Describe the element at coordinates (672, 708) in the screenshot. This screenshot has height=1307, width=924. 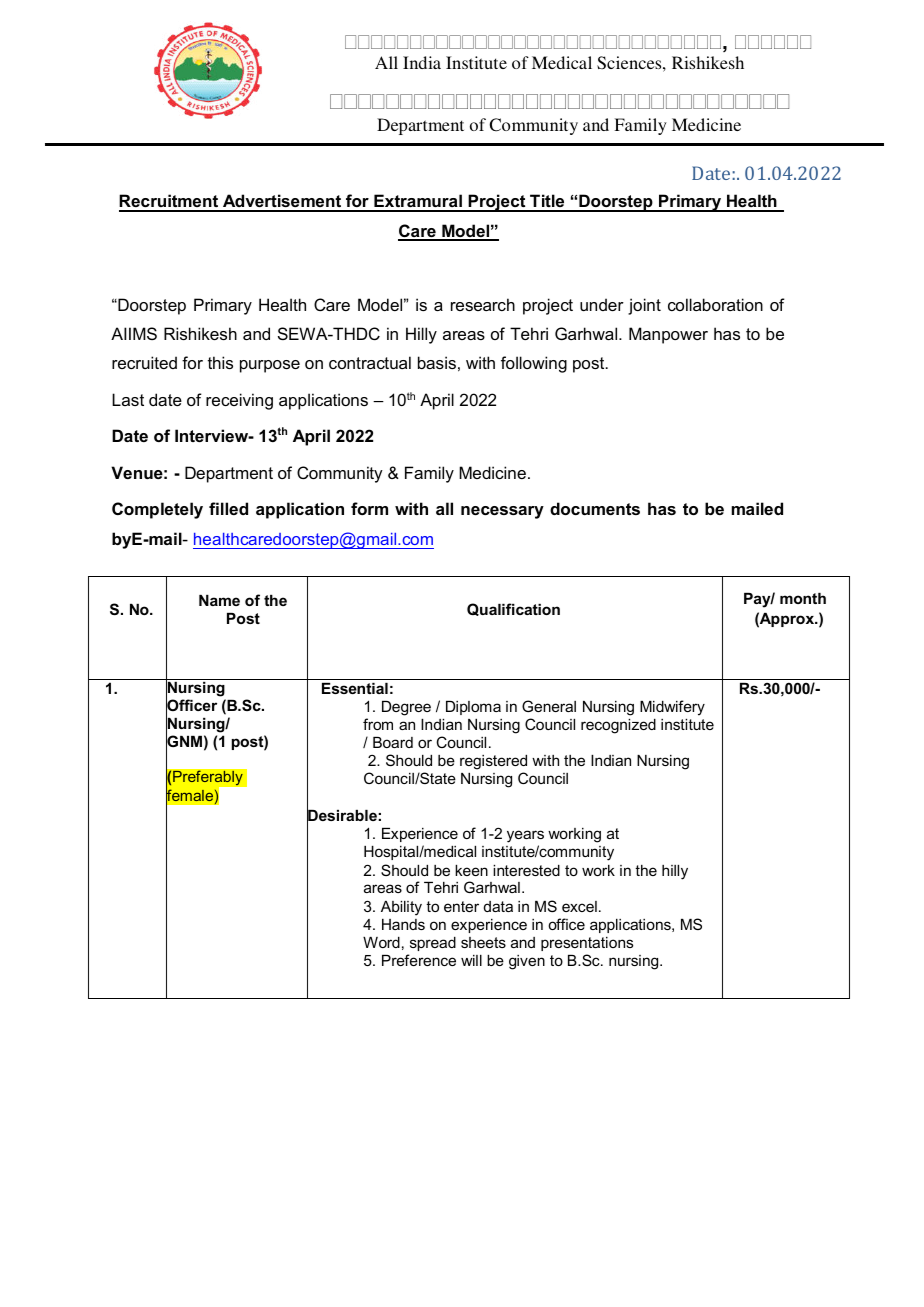
I see `Midwifery` at that location.
